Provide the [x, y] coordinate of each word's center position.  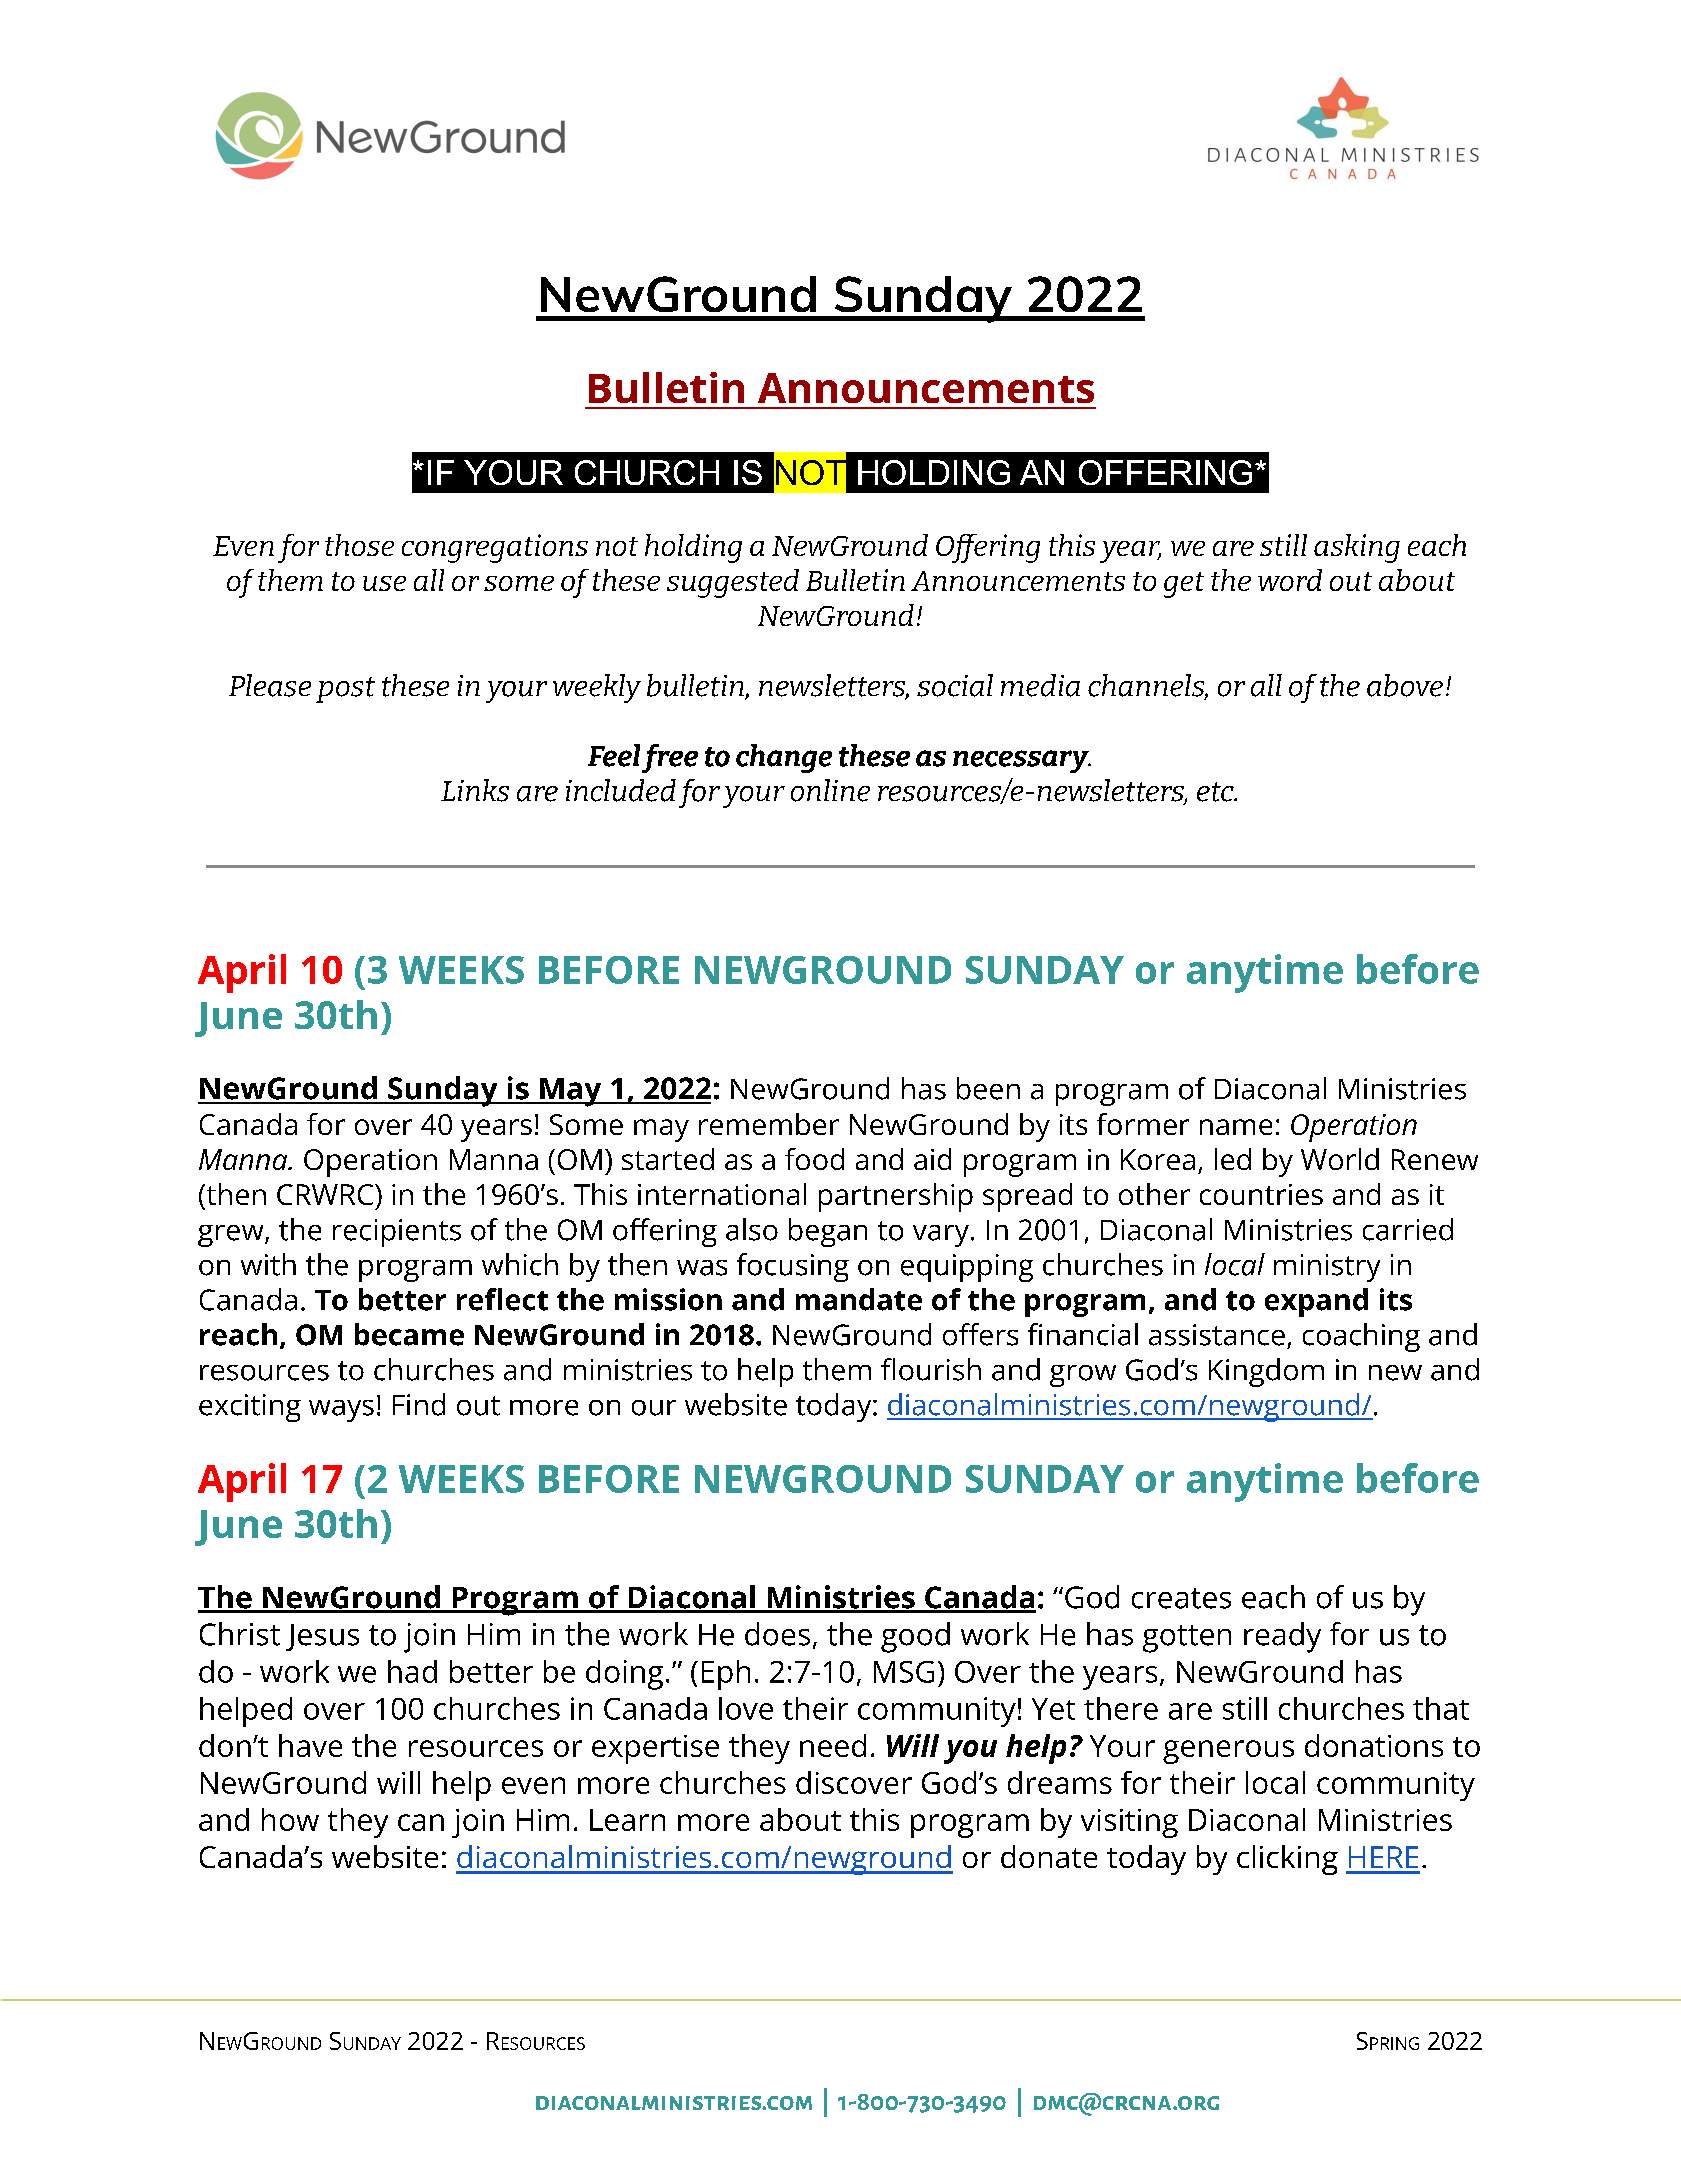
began [828, 1232]
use [384, 583]
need [833, 1745]
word [1290, 580]
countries [1261, 1194]
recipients [397, 1233]
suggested [733, 583]
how [290, 1819]
